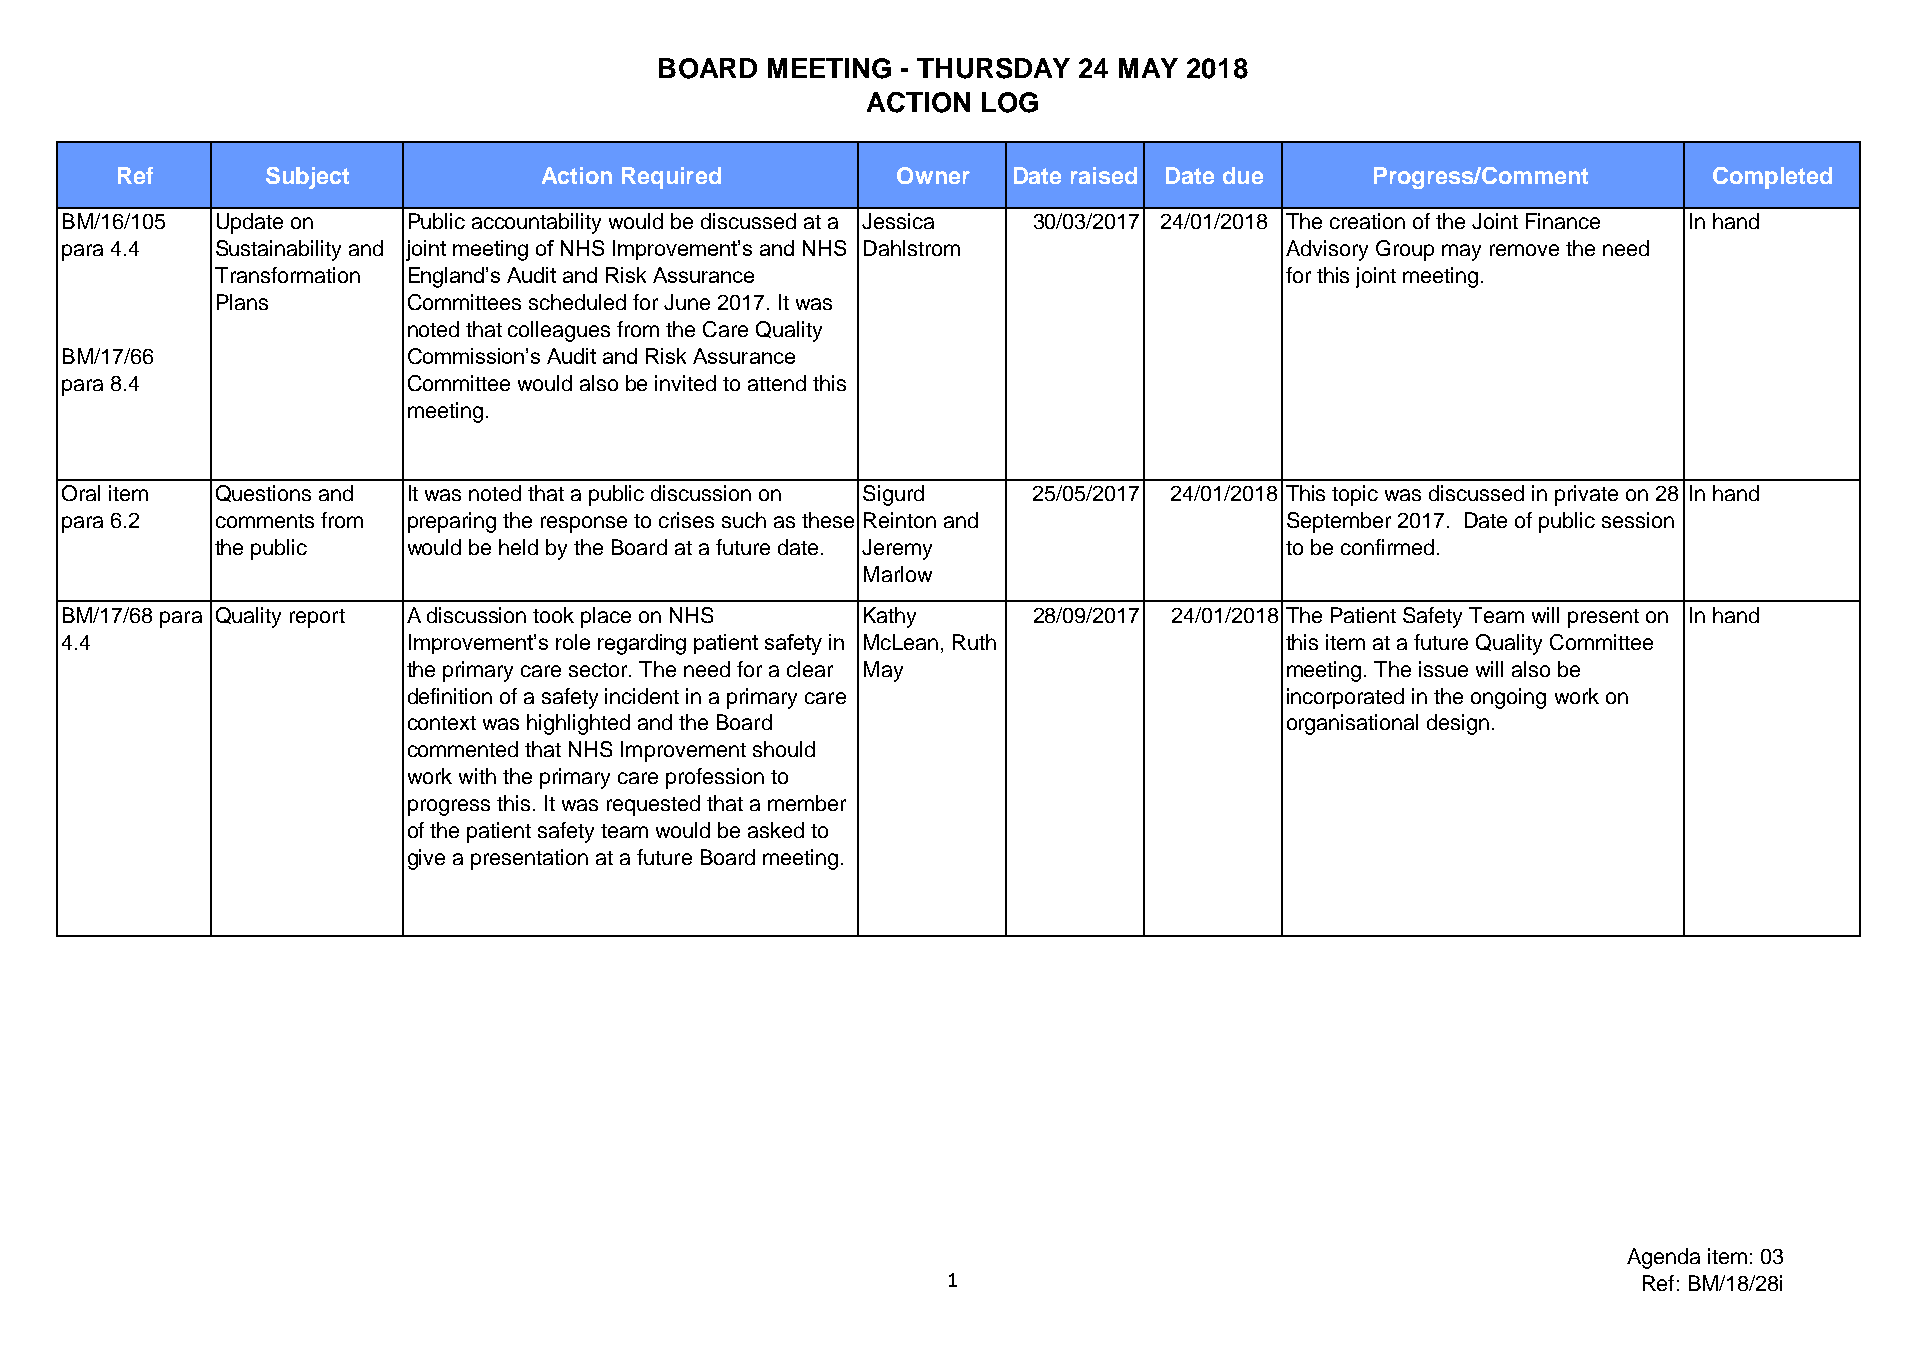  What do you see at coordinates (653, 805) in the page?
I see `requested` at bounding box center [653, 805].
